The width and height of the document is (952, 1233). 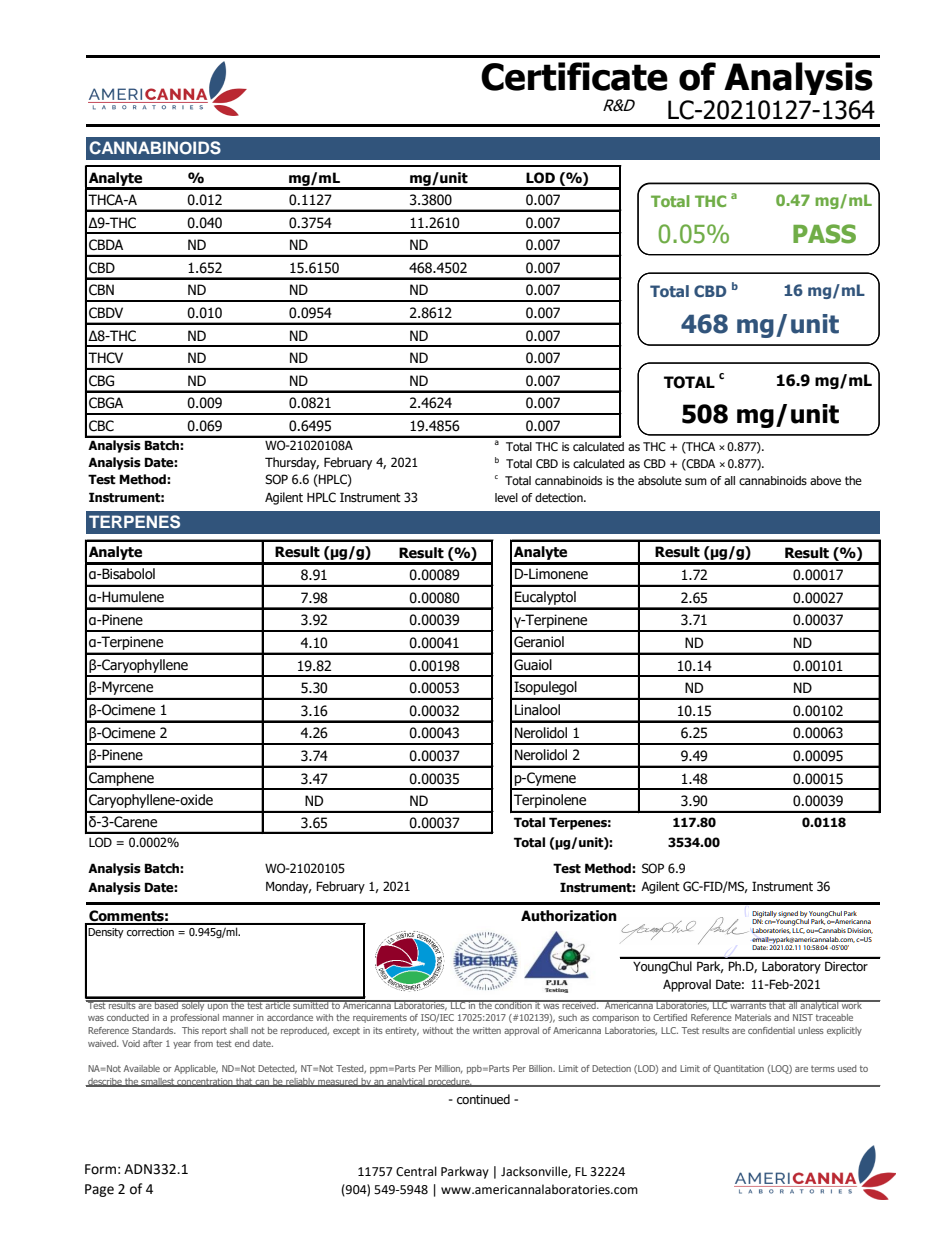 What do you see at coordinates (574, 76) in the document?
I see `Certificate` at bounding box center [574, 76].
